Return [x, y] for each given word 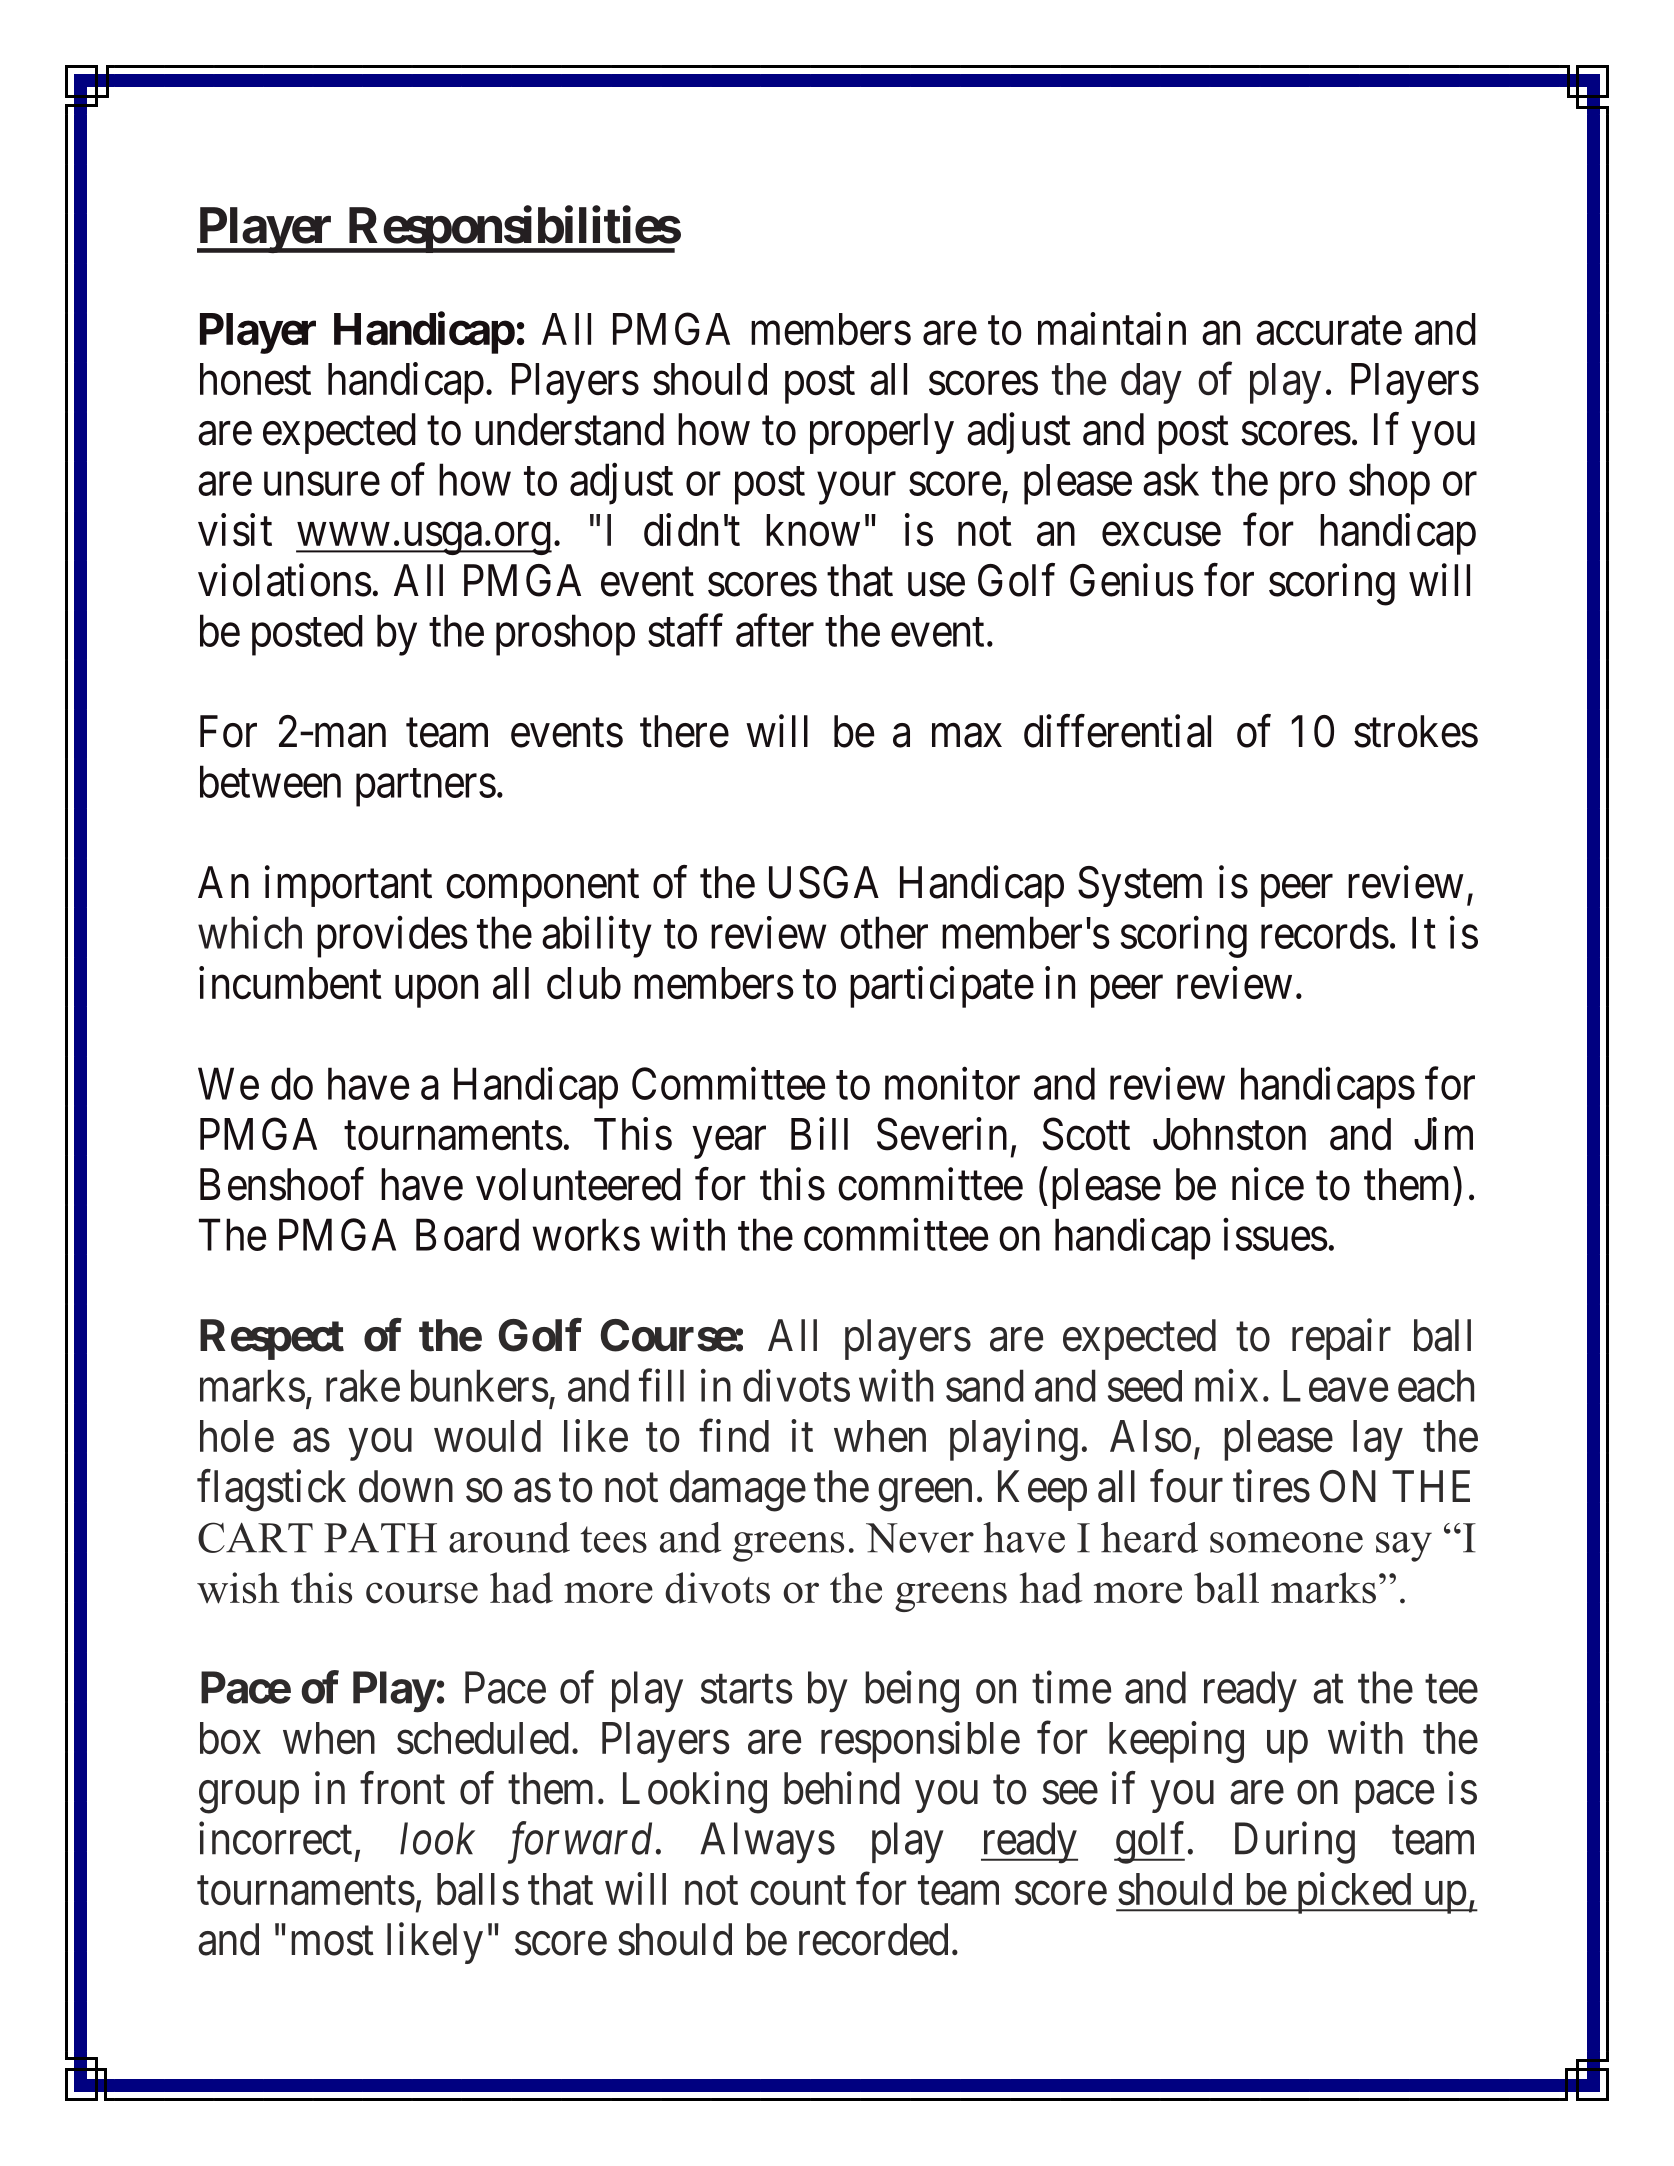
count [798, 1891]
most [332, 1941]
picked [1353, 1893]
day [1151, 383]
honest [255, 379]
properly [882, 433]
